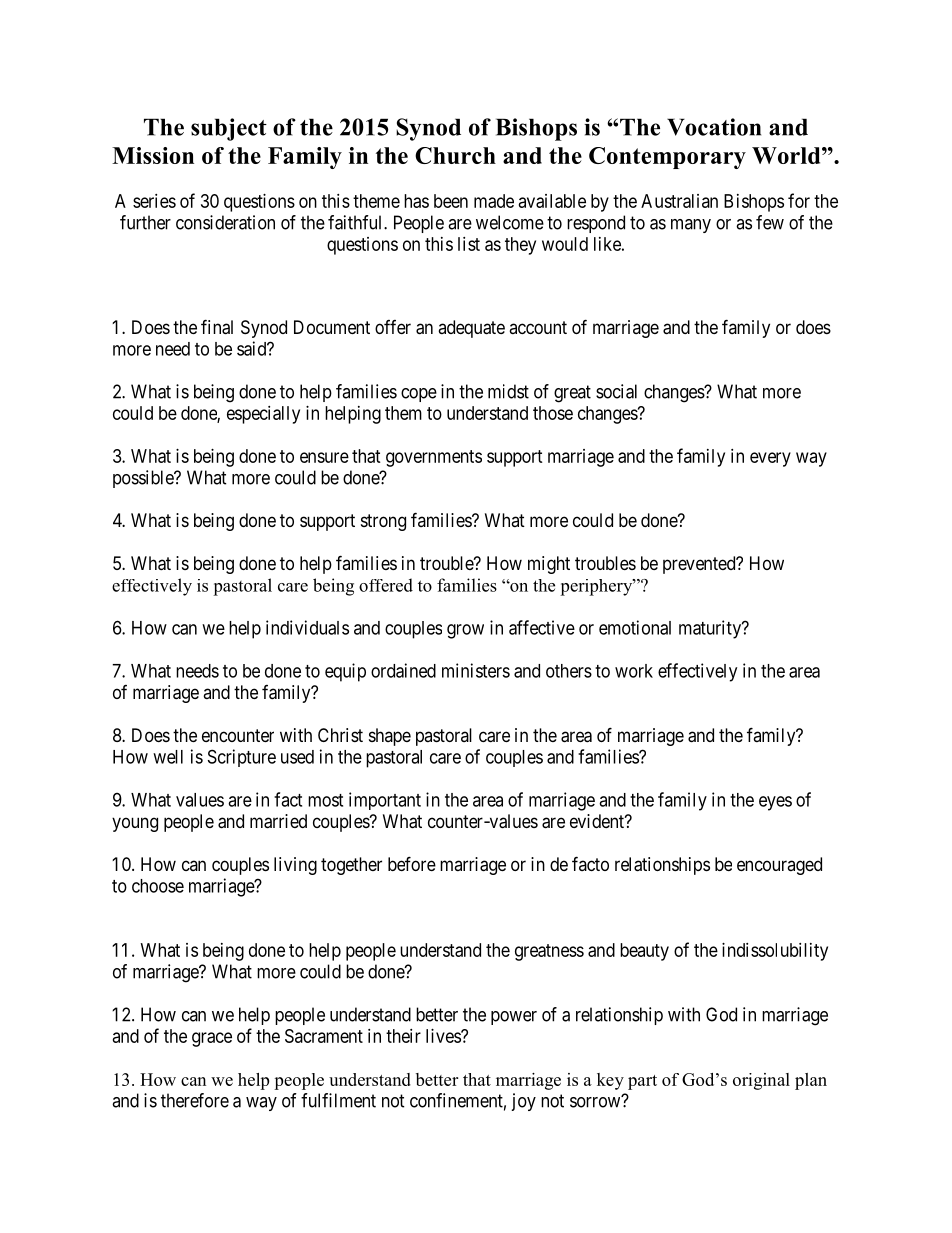 The height and width of the screenshot is (1233, 952). Describe the element at coordinates (390, 737) in the screenshot. I see `shape` at that location.
